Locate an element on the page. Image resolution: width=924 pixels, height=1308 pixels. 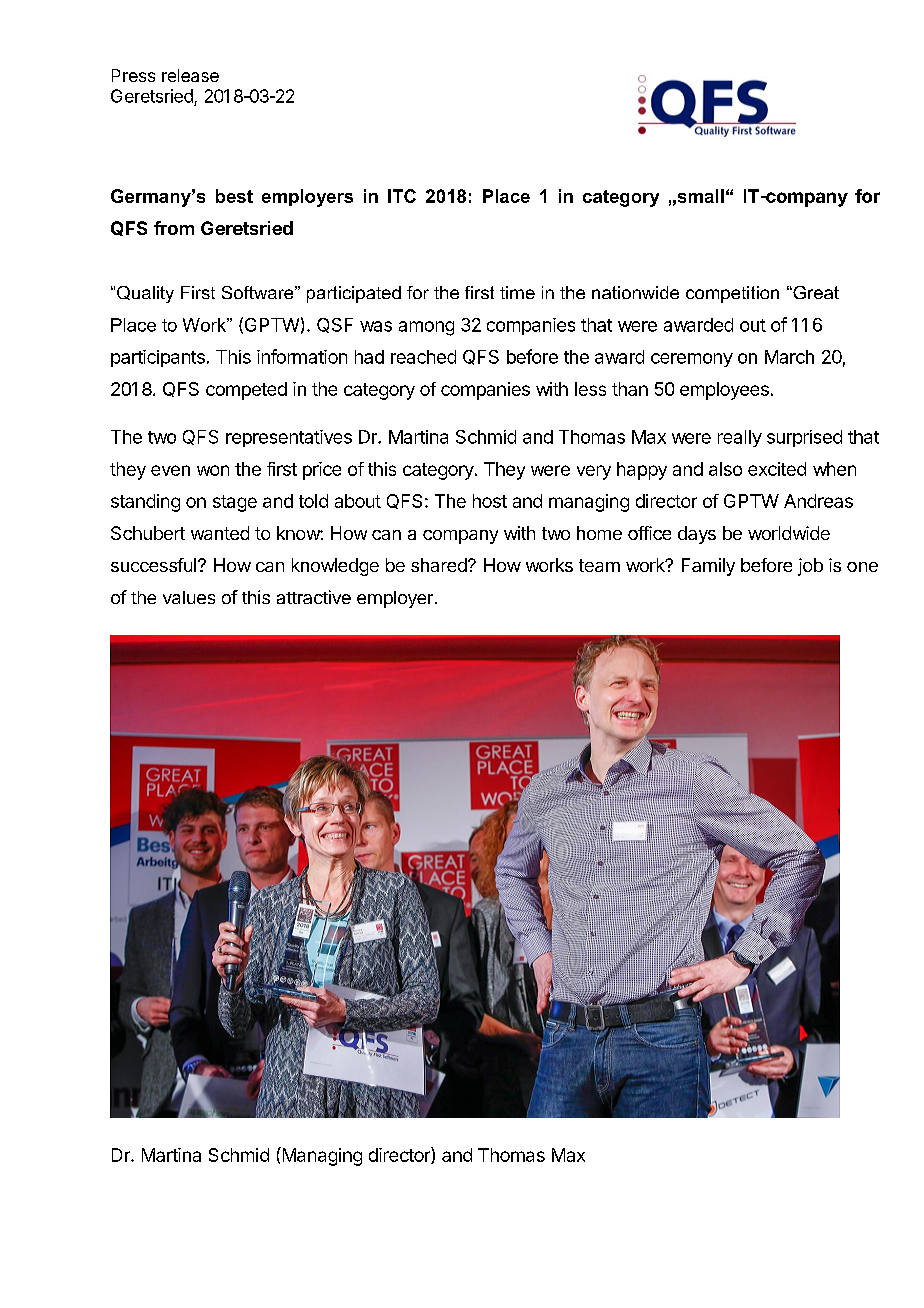
ITC is located at coordinates (402, 196).
